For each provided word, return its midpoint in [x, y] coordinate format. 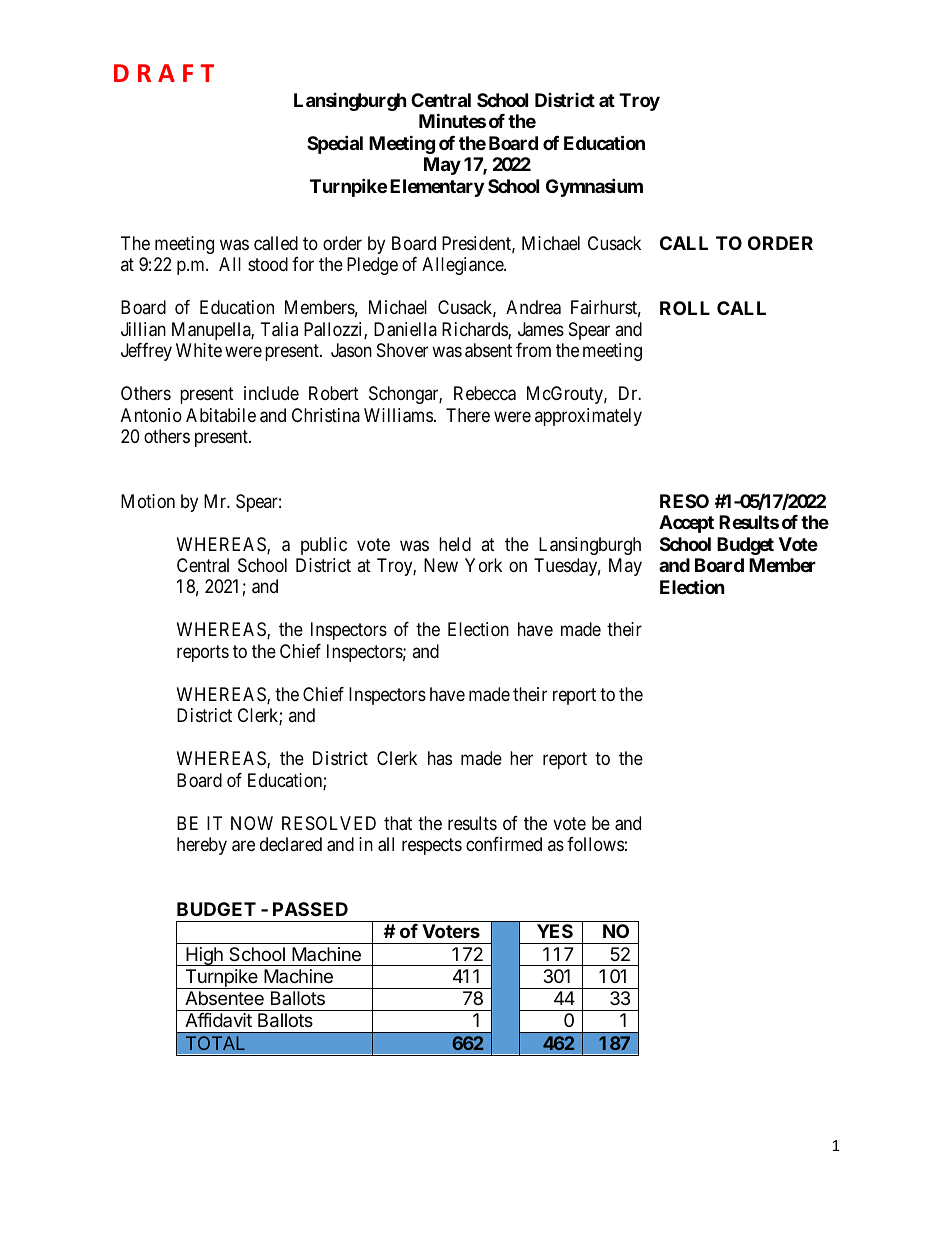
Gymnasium [594, 187]
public [324, 546]
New [441, 565]
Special [335, 144]
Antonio [151, 415]
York [483, 565]
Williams [398, 415]
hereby [202, 846]
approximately [588, 417]
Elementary [437, 188]
